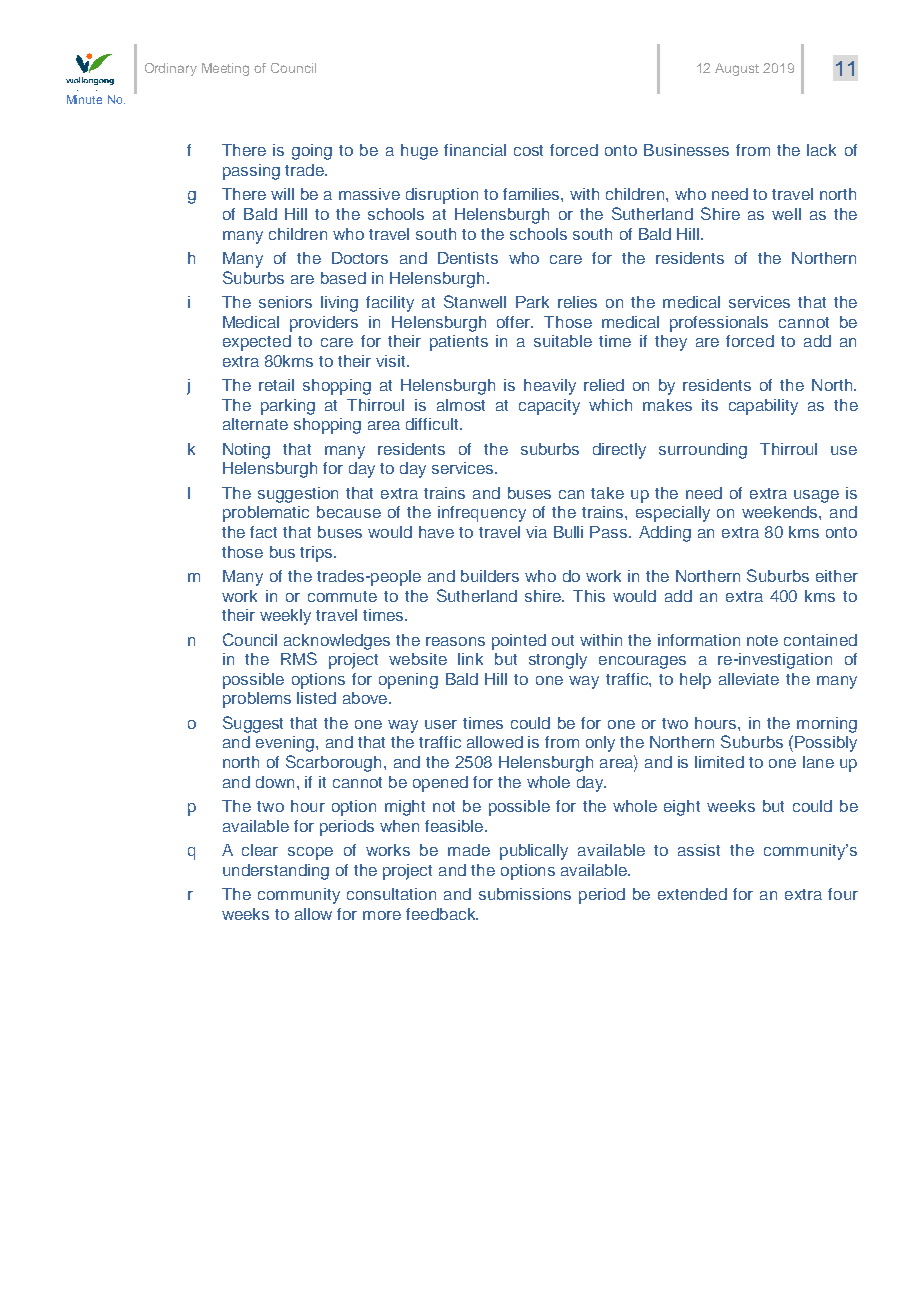 This screenshot has width=924, height=1308. I want to click on alleviate, so click(749, 679).
